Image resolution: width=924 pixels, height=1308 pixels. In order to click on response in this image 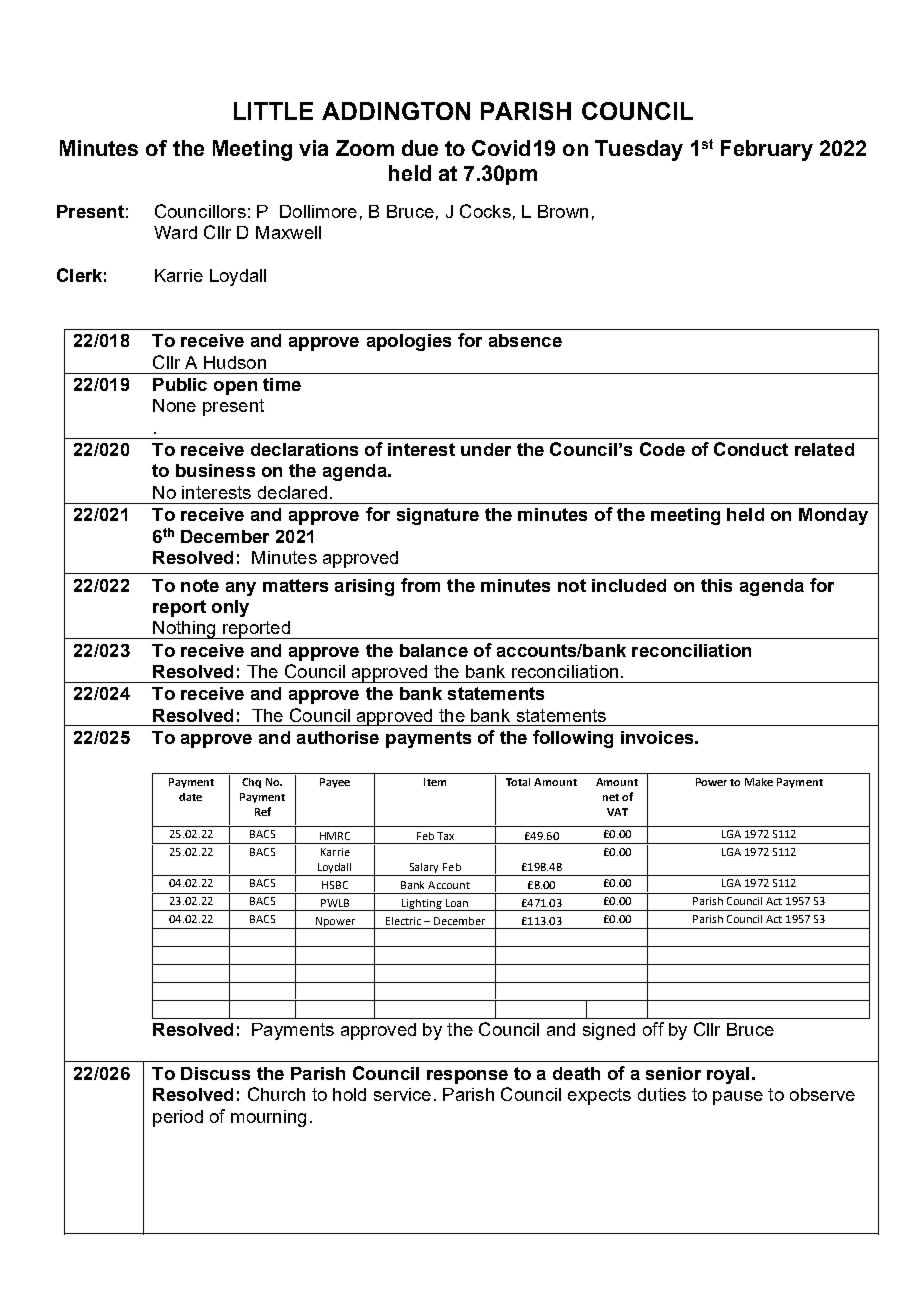, I will do `click(467, 1077)`.
